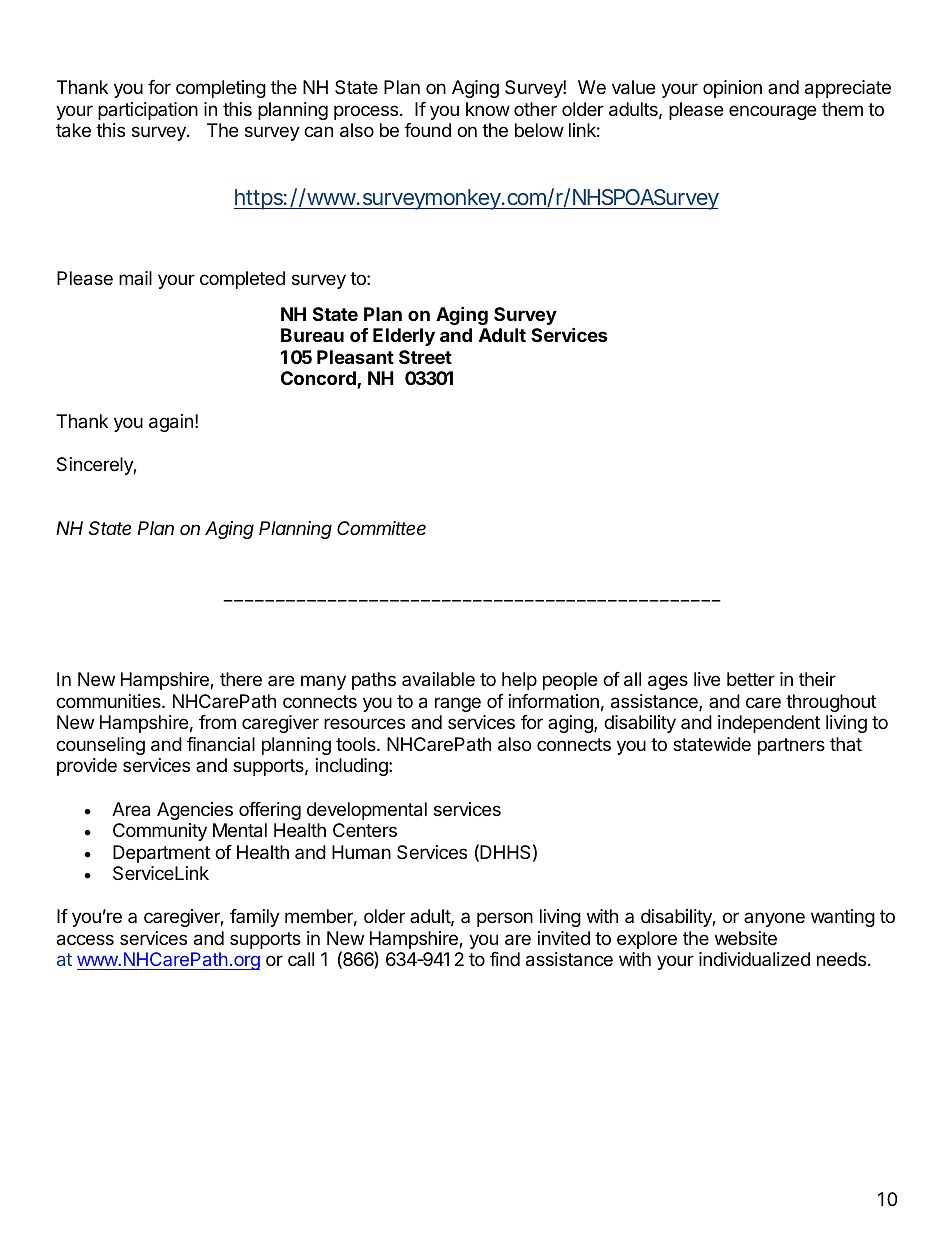  What do you see at coordinates (488, 109) in the document?
I see `know` at bounding box center [488, 109].
